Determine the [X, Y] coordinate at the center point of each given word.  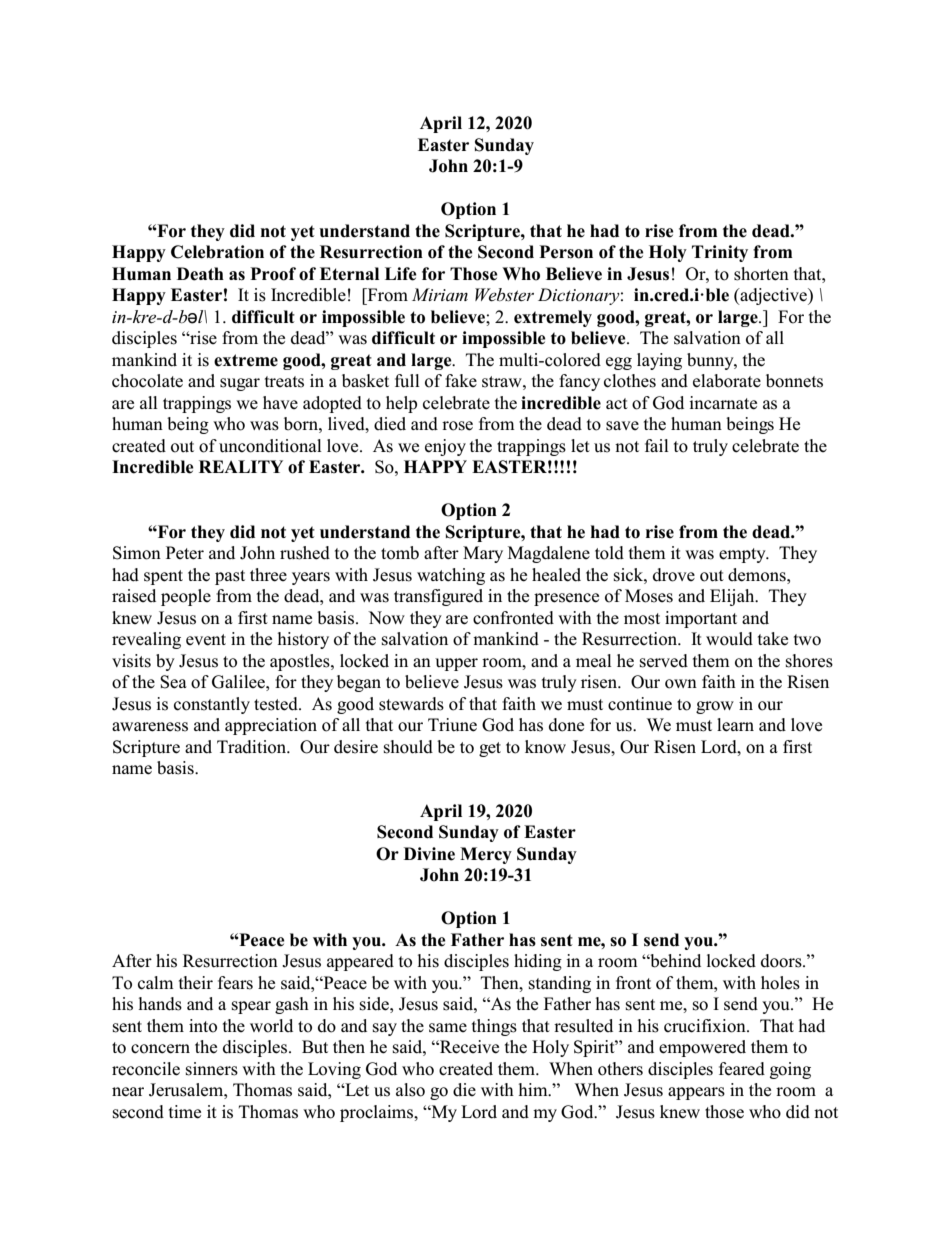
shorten [761, 274]
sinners [212, 1069]
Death [200, 274]
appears [696, 1093]
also [410, 1090]
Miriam [440, 294]
